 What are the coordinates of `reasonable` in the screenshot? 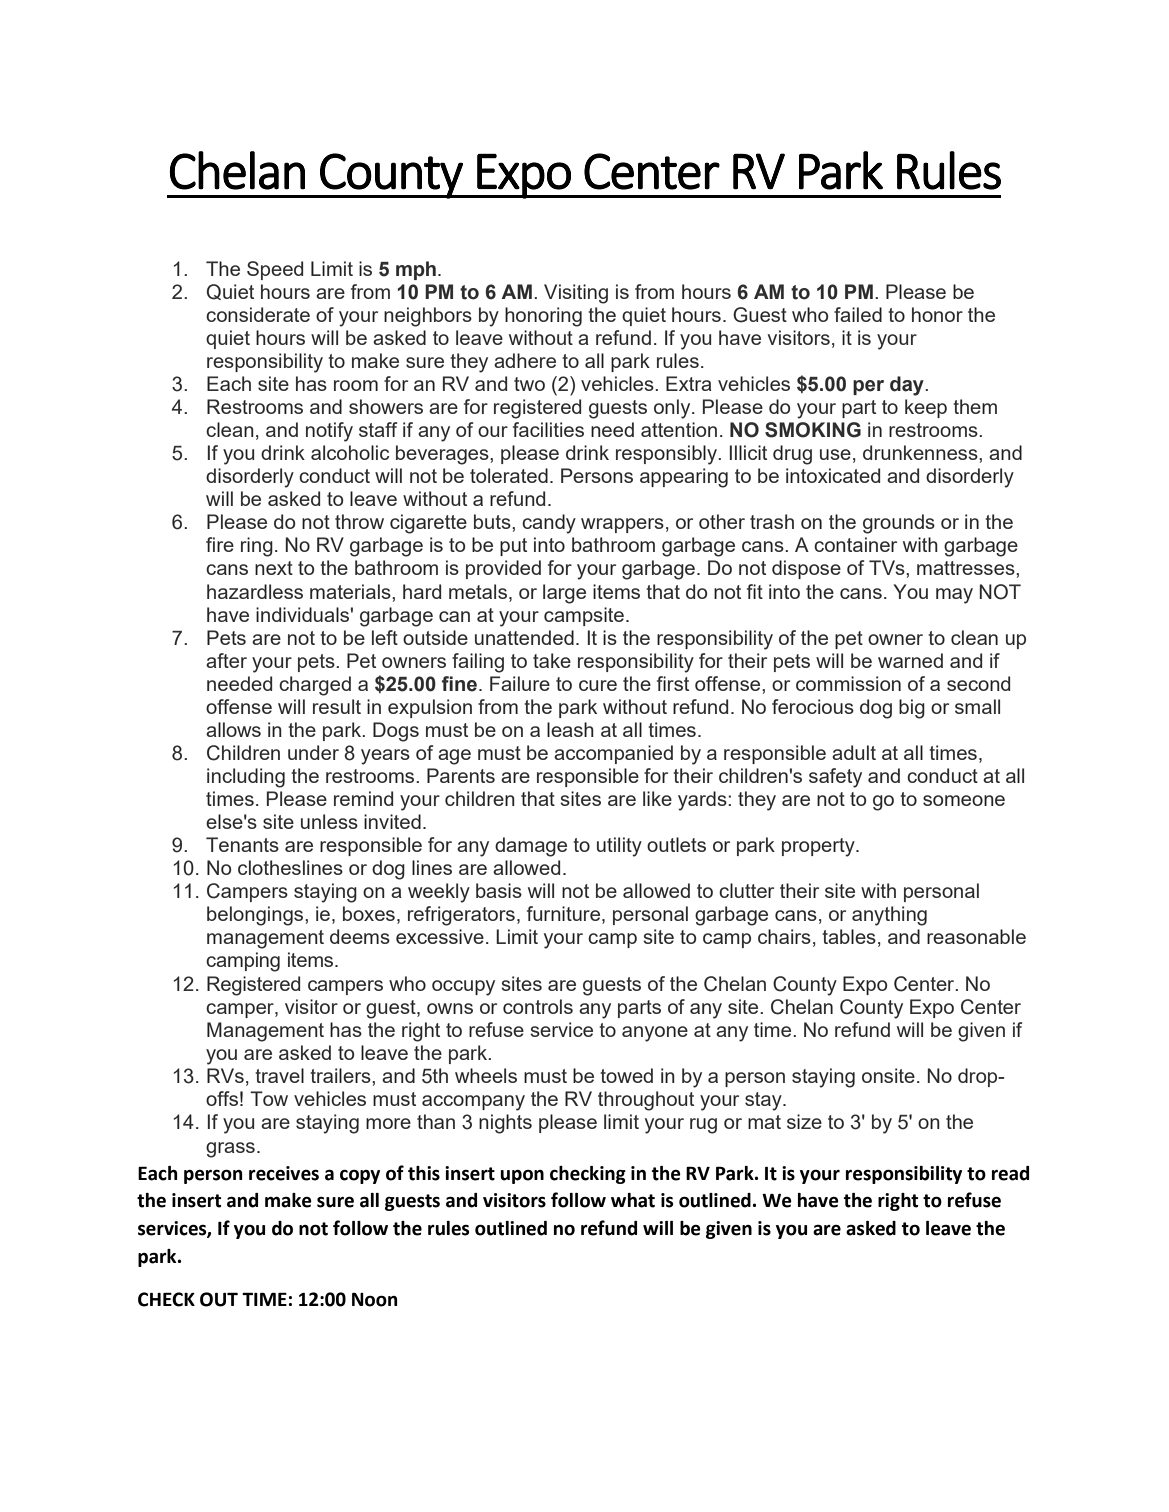 It's located at (976, 936).
